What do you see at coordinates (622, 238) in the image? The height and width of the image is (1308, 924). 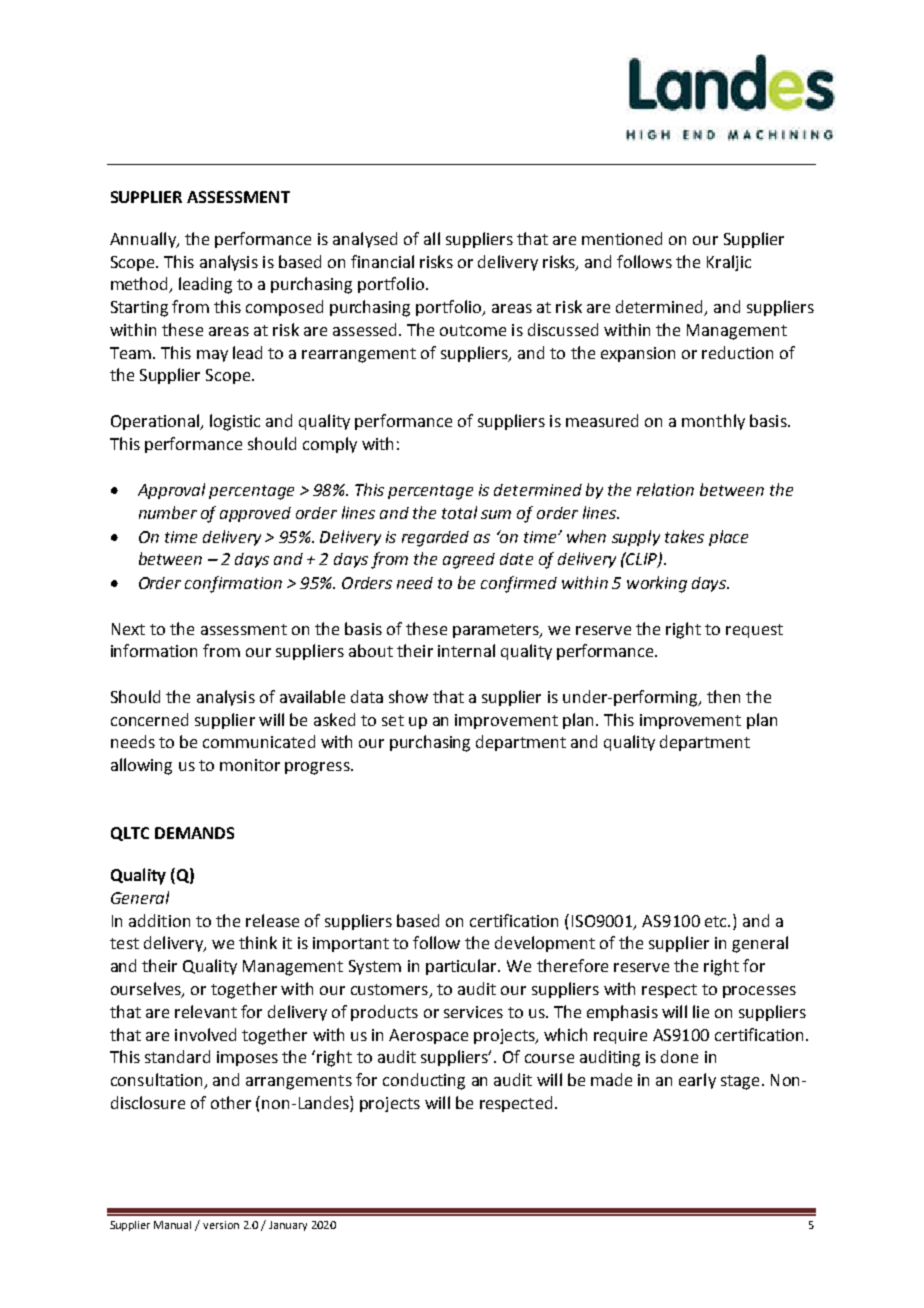 I see `mentioned` at bounding box center [622, 238].
